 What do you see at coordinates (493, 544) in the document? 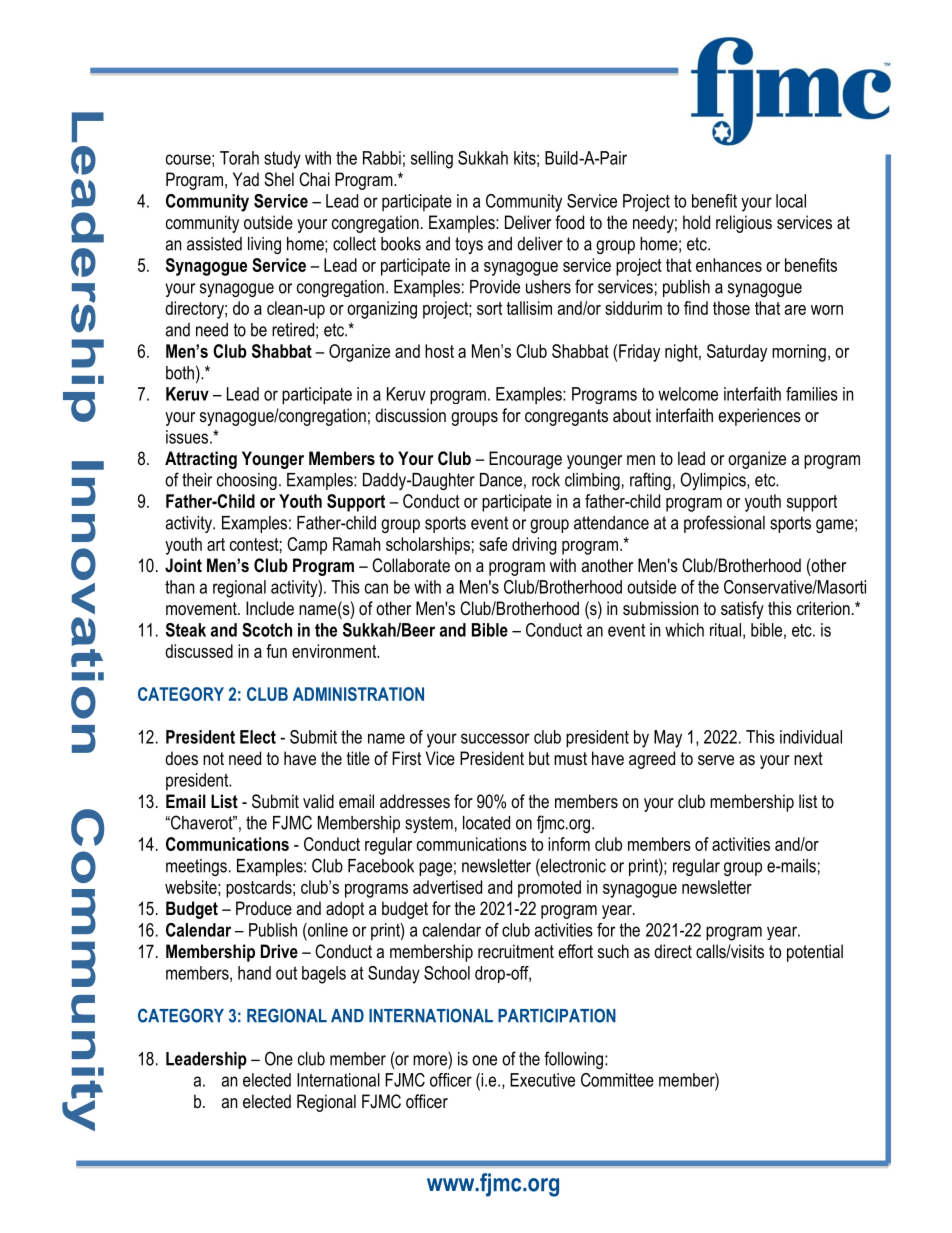
I see `safe` at bounding box center [493, 544].
